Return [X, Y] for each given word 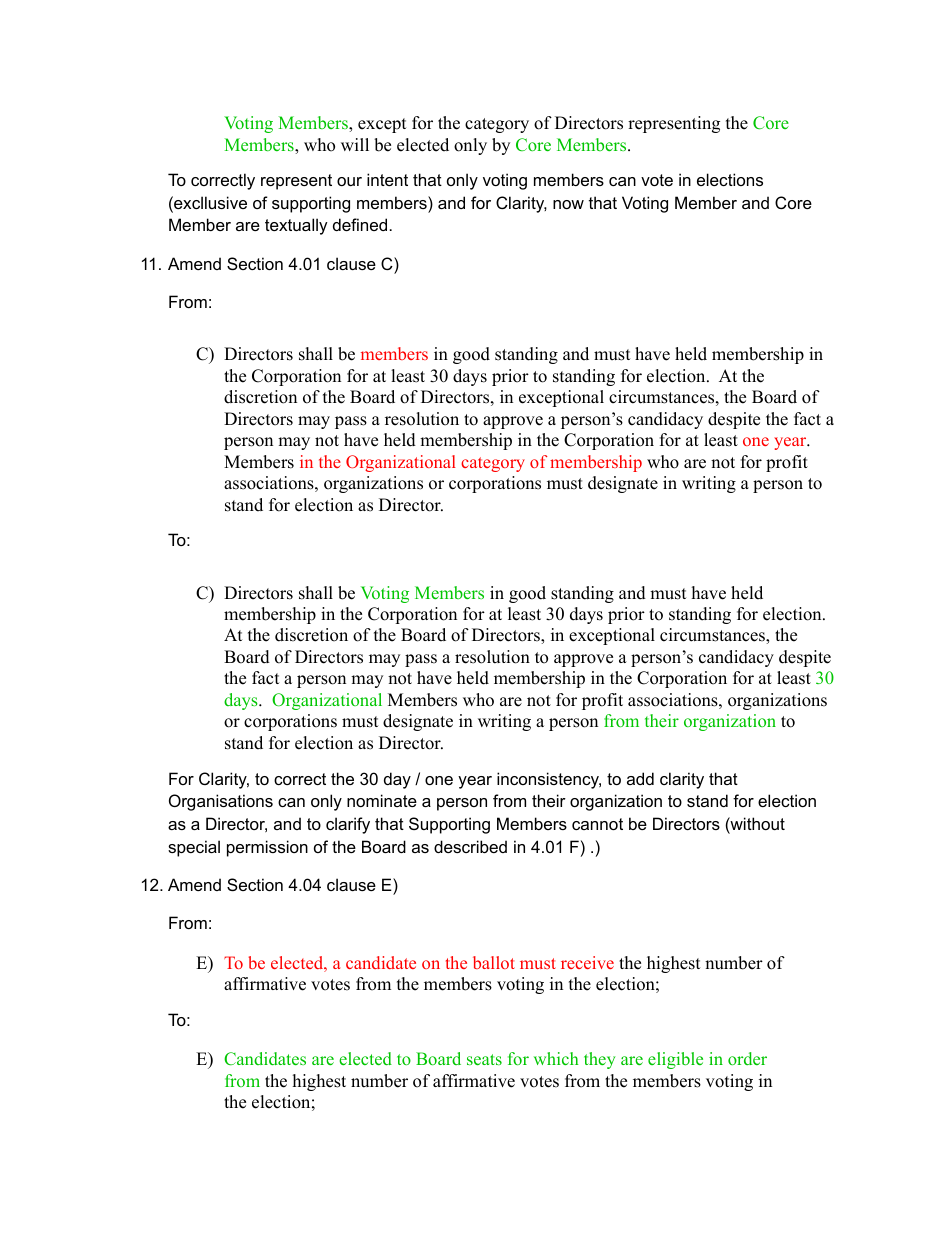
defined [360, 224]
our [349, 181]
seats [484, 1059]
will [355, 144]
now [568, 204]
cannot [597, 824]
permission [267, 848]
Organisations [221, 802]
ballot [494, 962]
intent [387, 179]
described [470, 846]
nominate [382, 800]
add [640, 778]
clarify [348, 825]
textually [296, 226]
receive [587, 962]
